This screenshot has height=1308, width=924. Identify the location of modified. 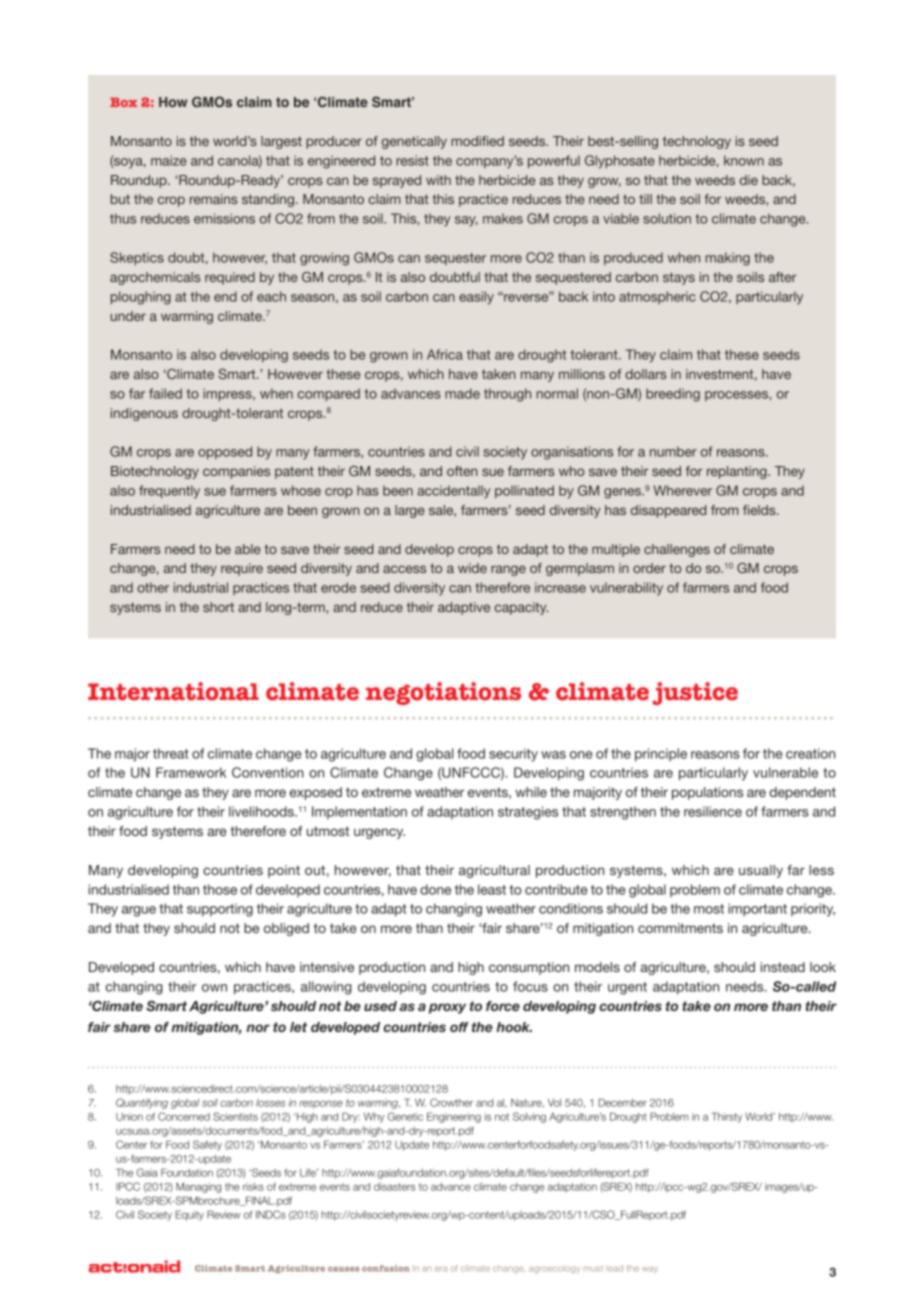
(477, 141).
